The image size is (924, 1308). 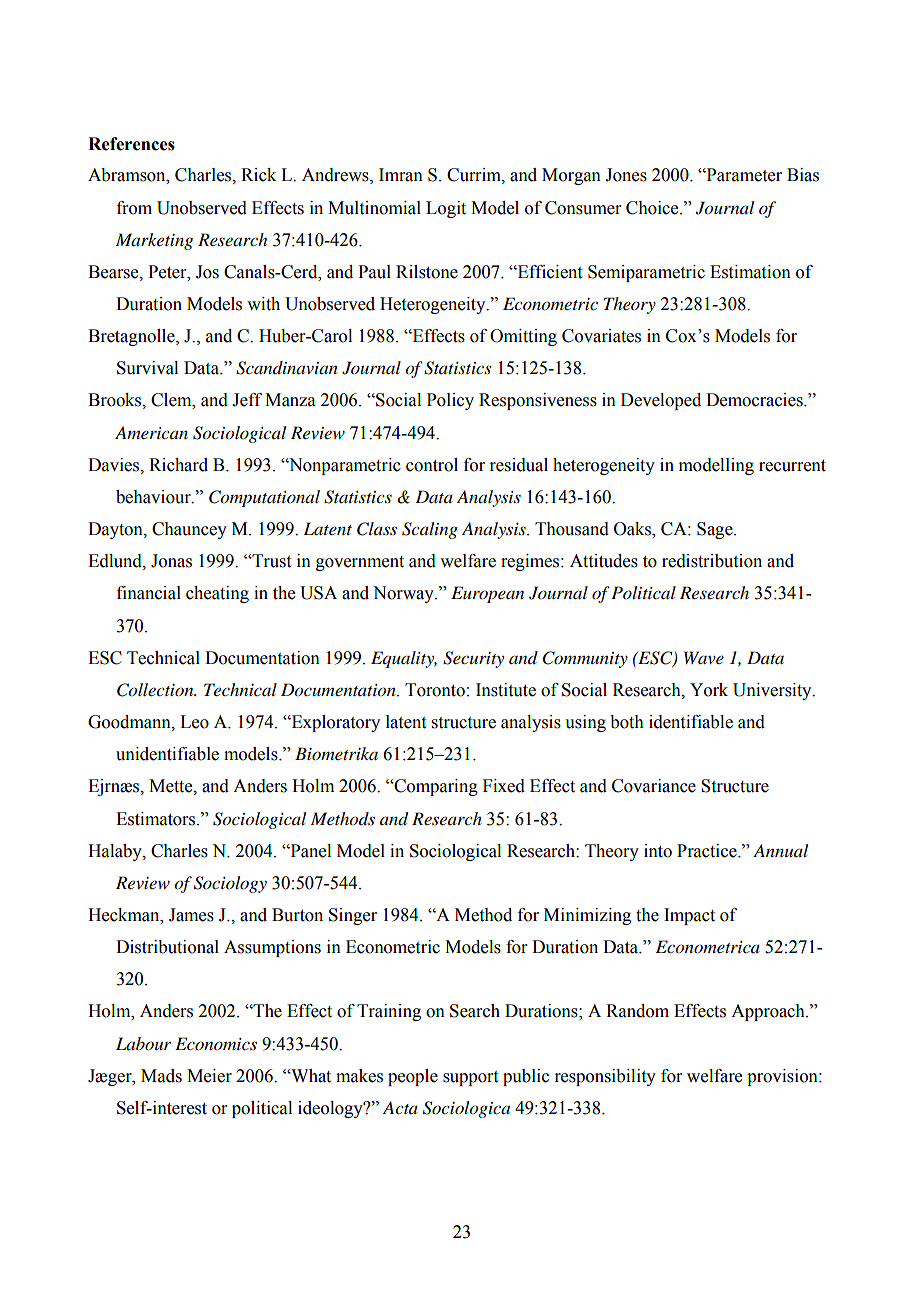 I want to click on Rick, so click(x=258, y=175).
